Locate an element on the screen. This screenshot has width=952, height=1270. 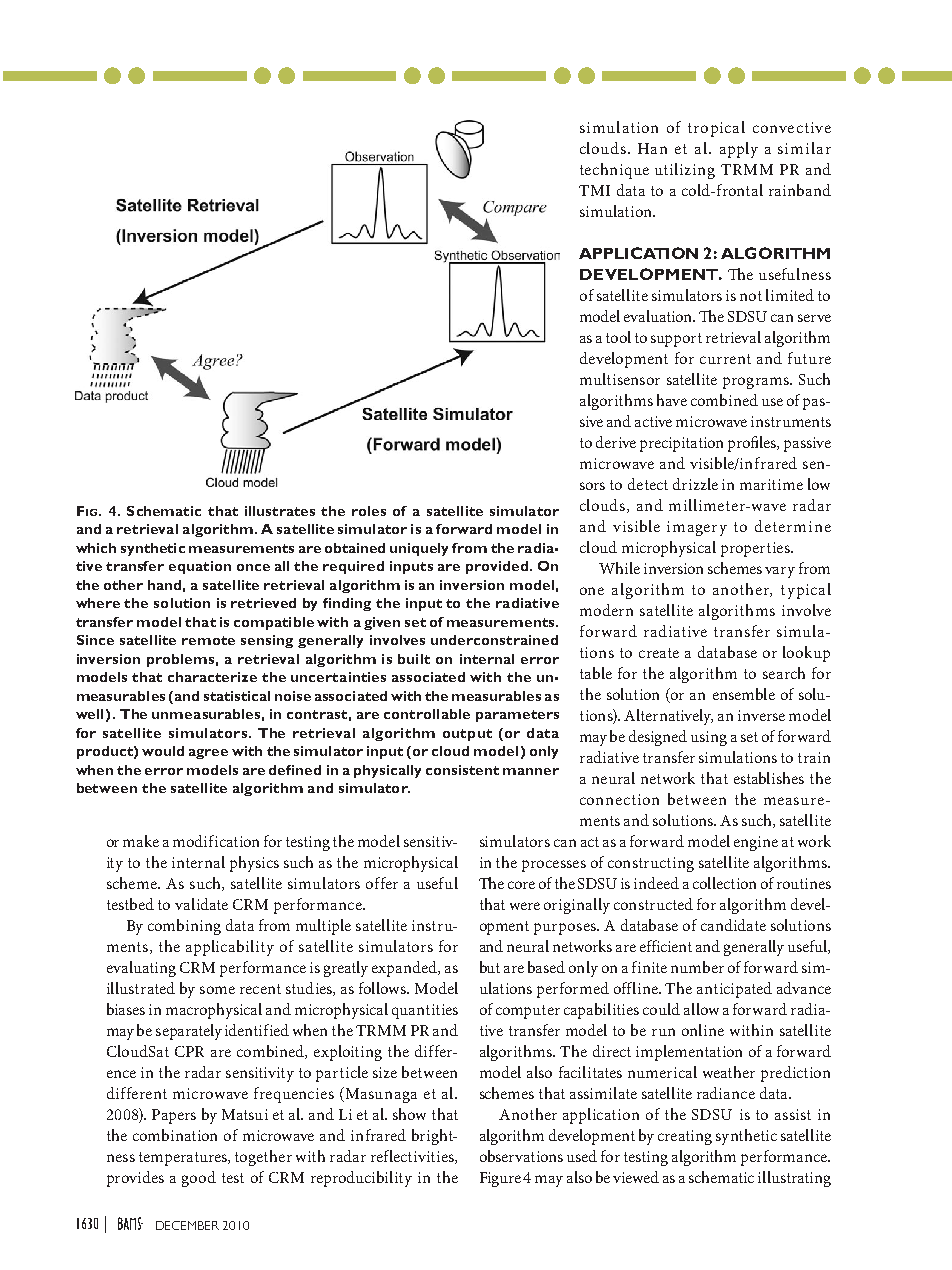
illustrating is located at coordinates (794, 1179).
